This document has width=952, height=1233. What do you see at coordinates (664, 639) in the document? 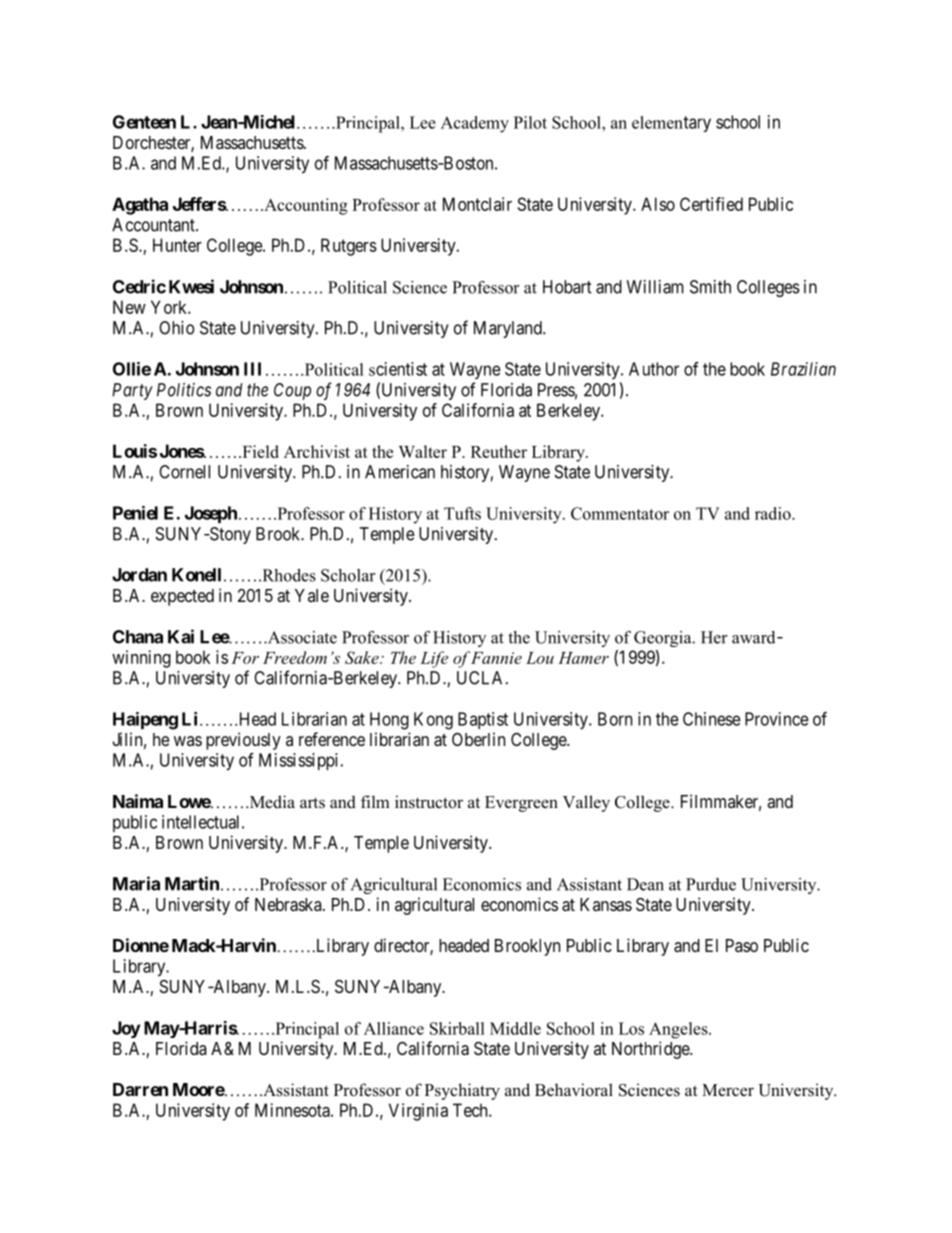
I see `Georgia` at bounding box center [664, 639].
